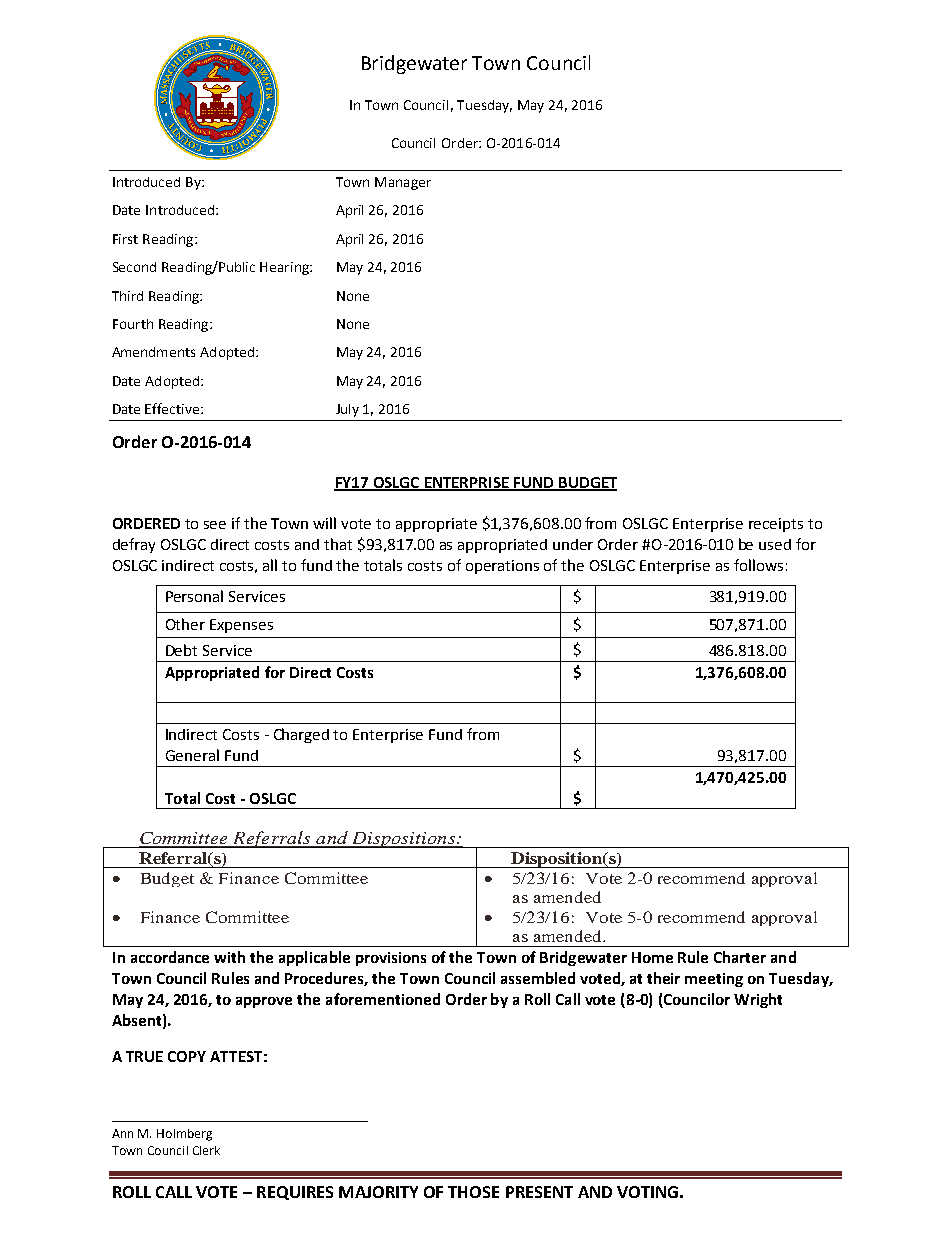  I want to click on receipts, so click(776, 525).
